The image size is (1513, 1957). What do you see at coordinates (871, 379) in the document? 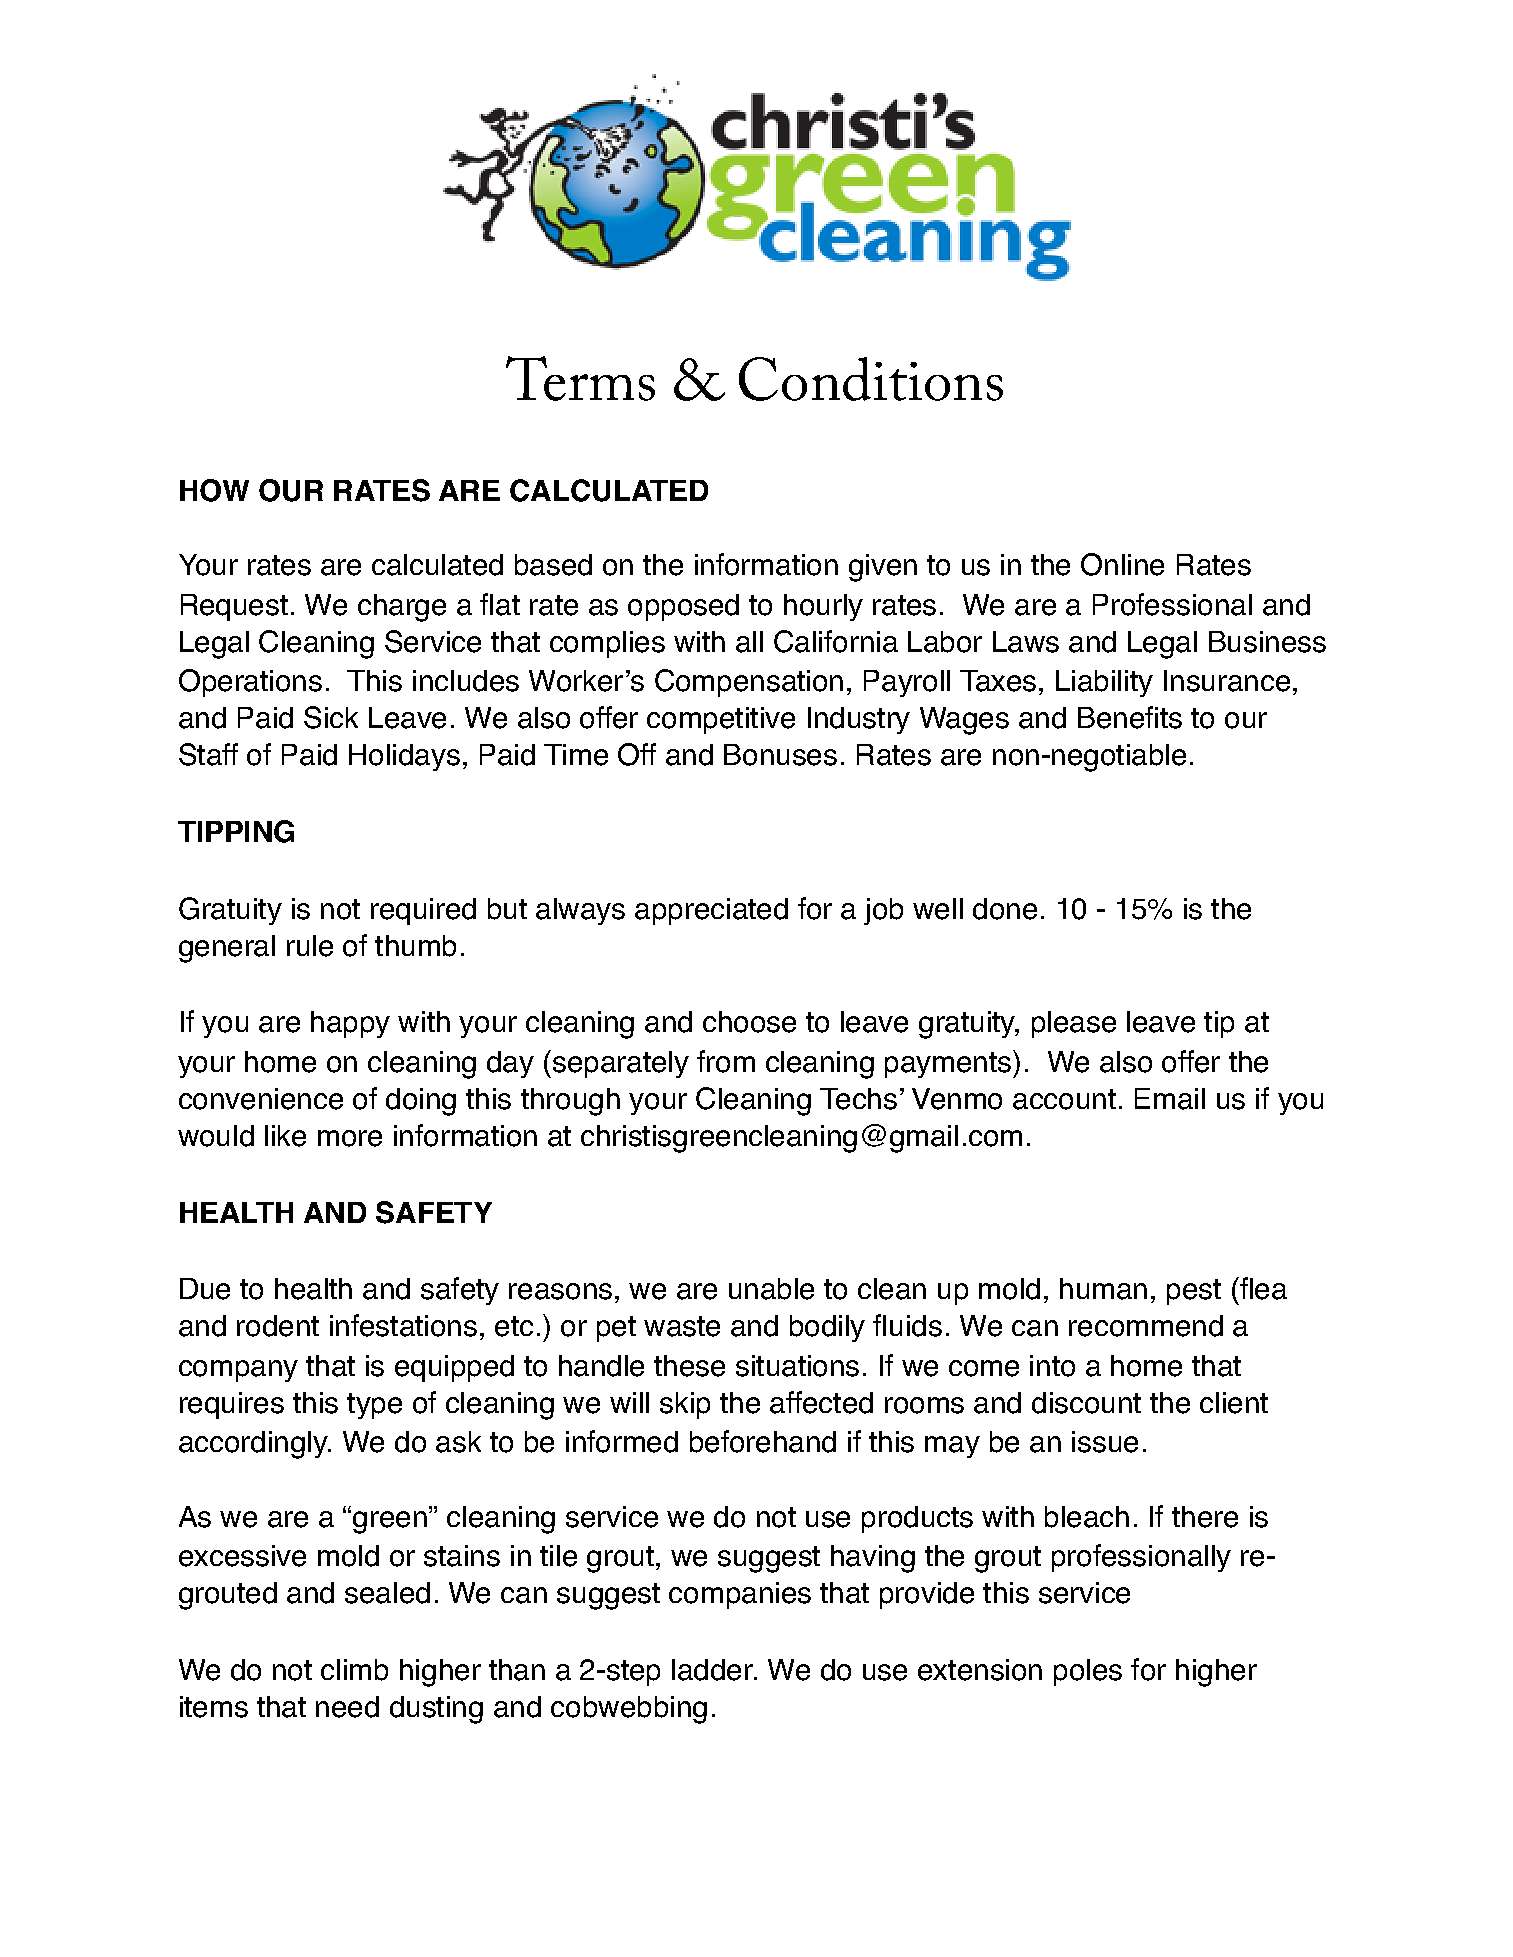
I see `Conditions` at bounding box center [871, 379].
